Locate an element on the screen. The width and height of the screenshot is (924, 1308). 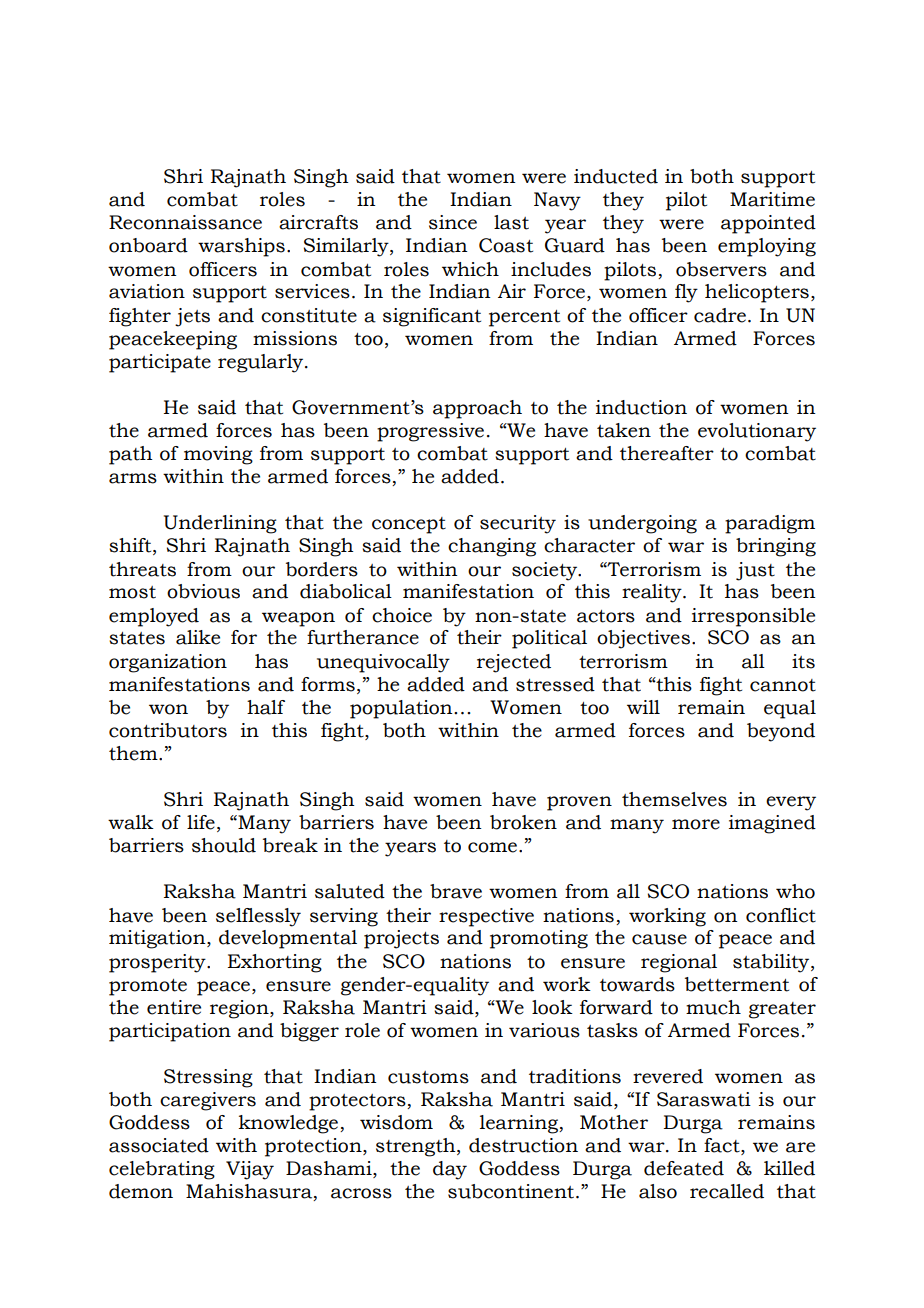
Vijay is located at coordinates (250, 1170).
